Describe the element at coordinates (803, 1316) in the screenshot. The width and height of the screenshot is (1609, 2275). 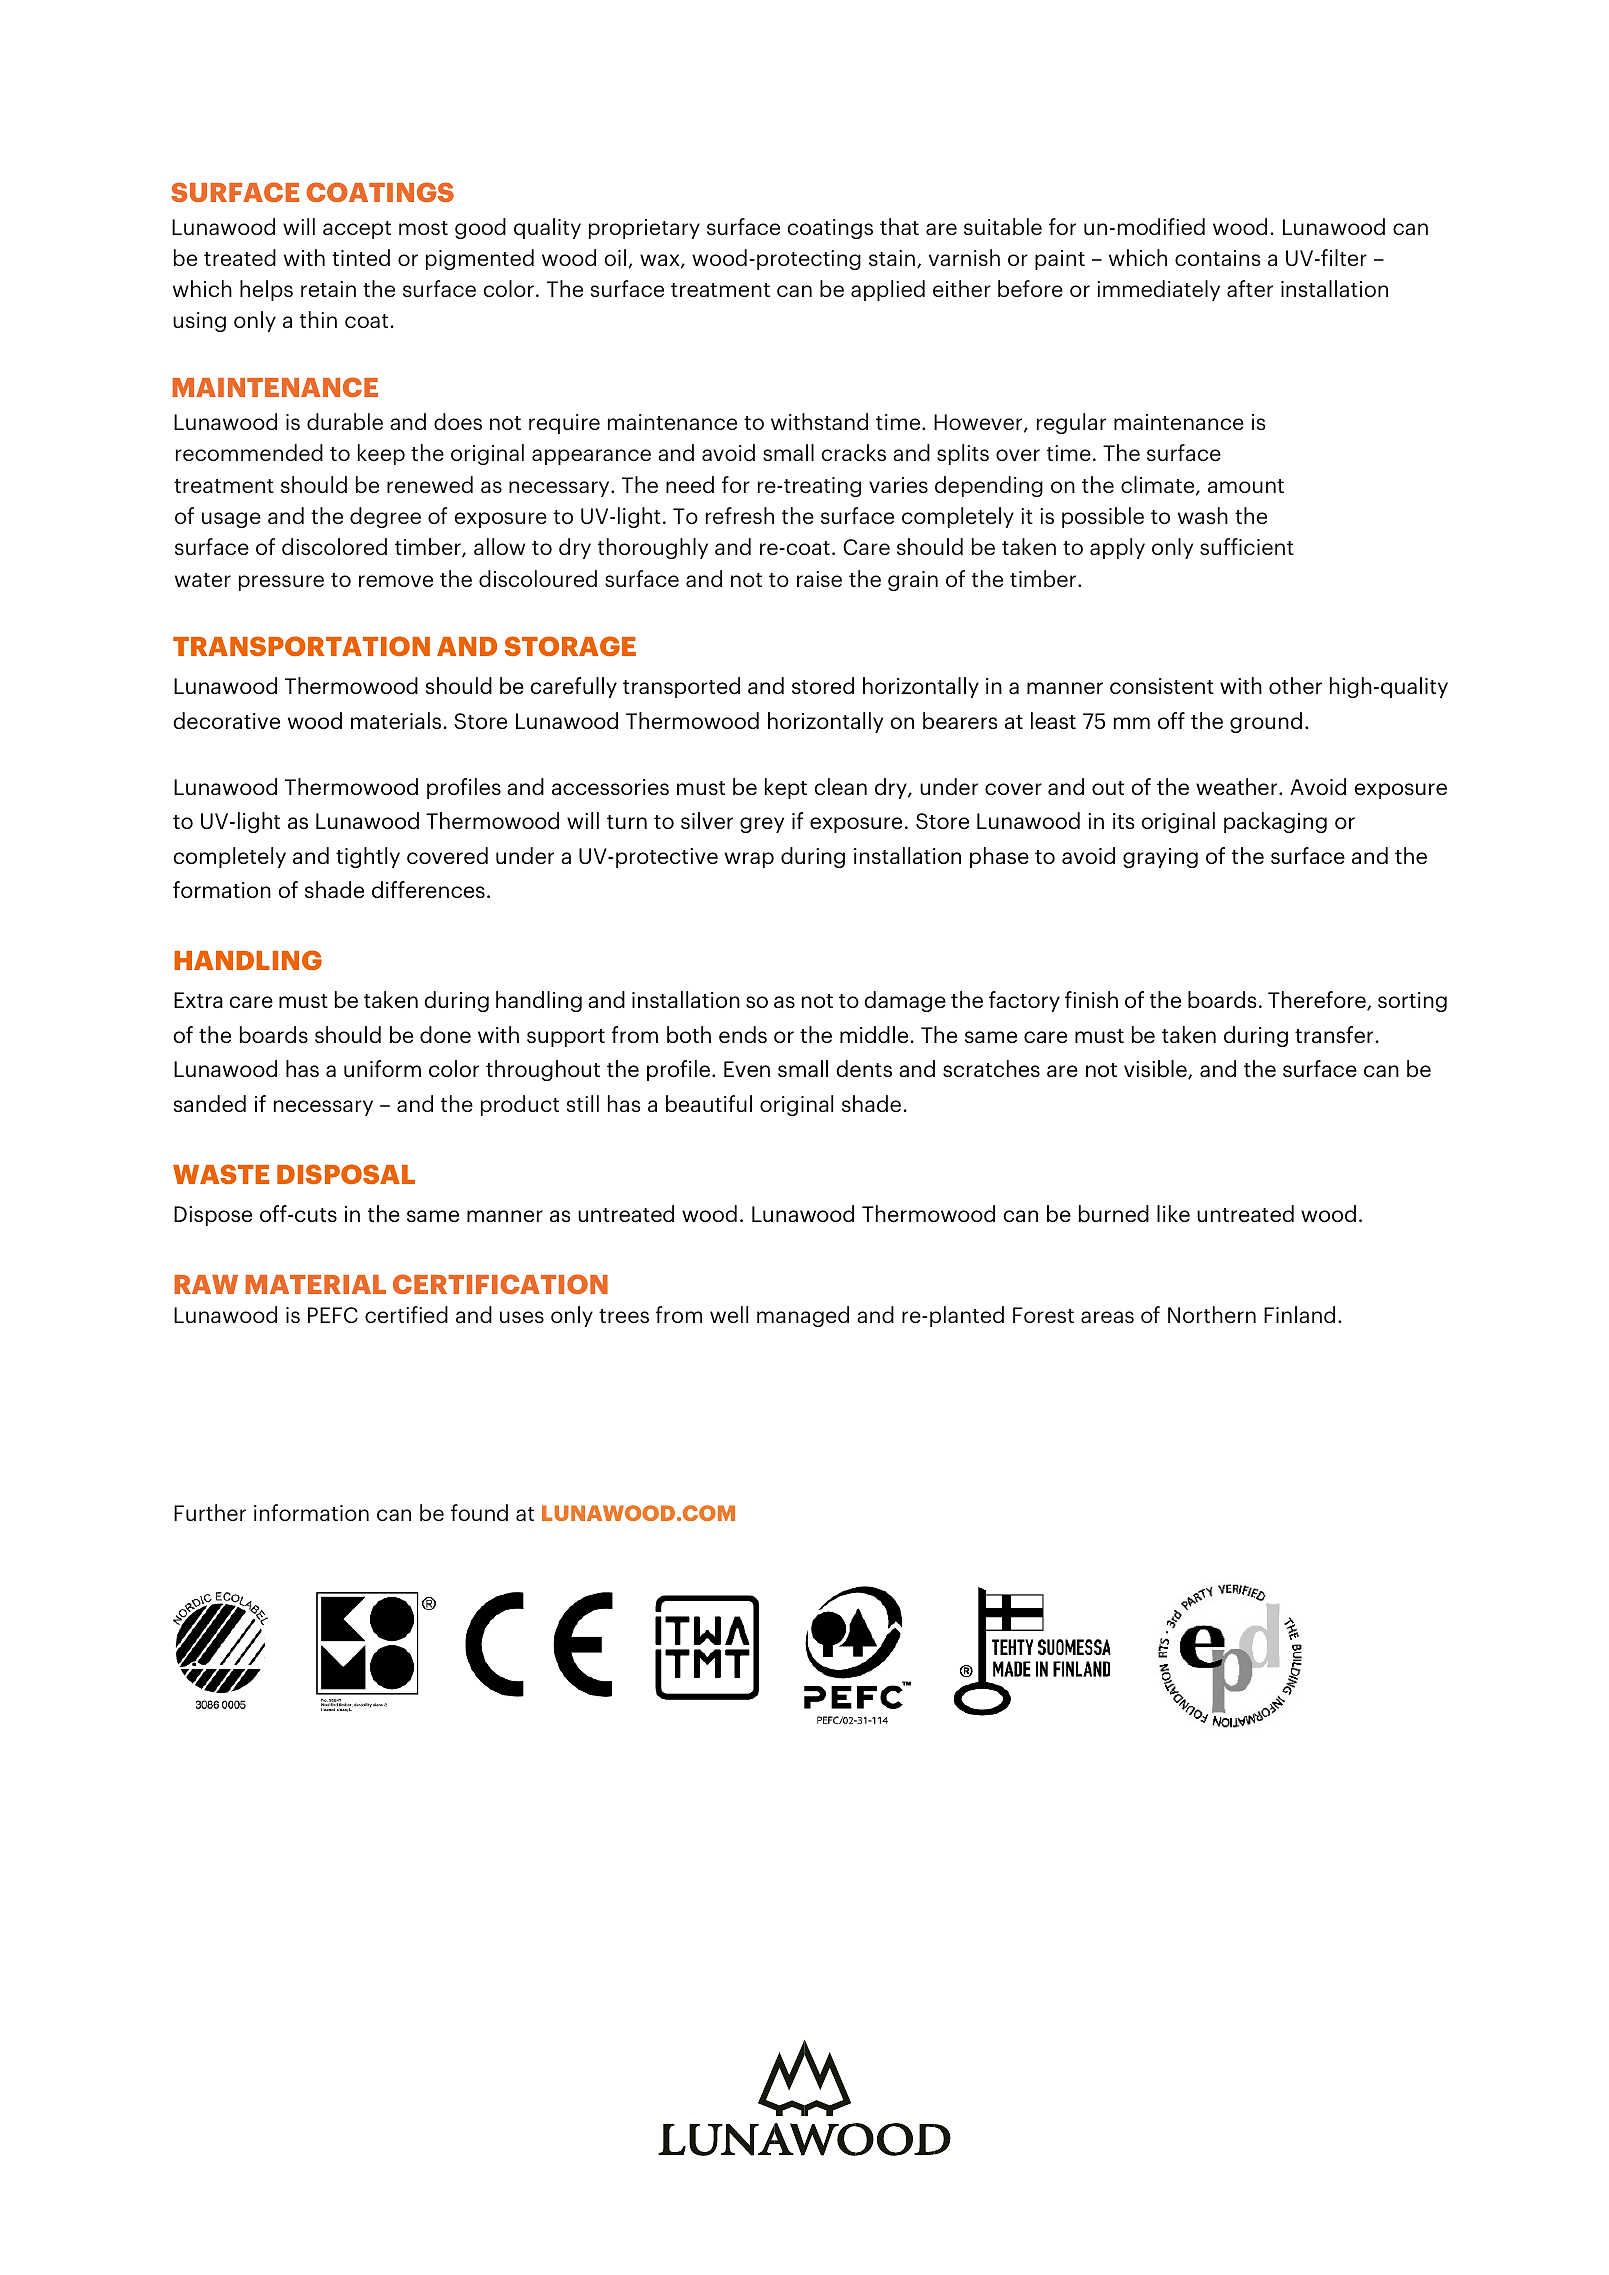
I see `managed` at that location.
